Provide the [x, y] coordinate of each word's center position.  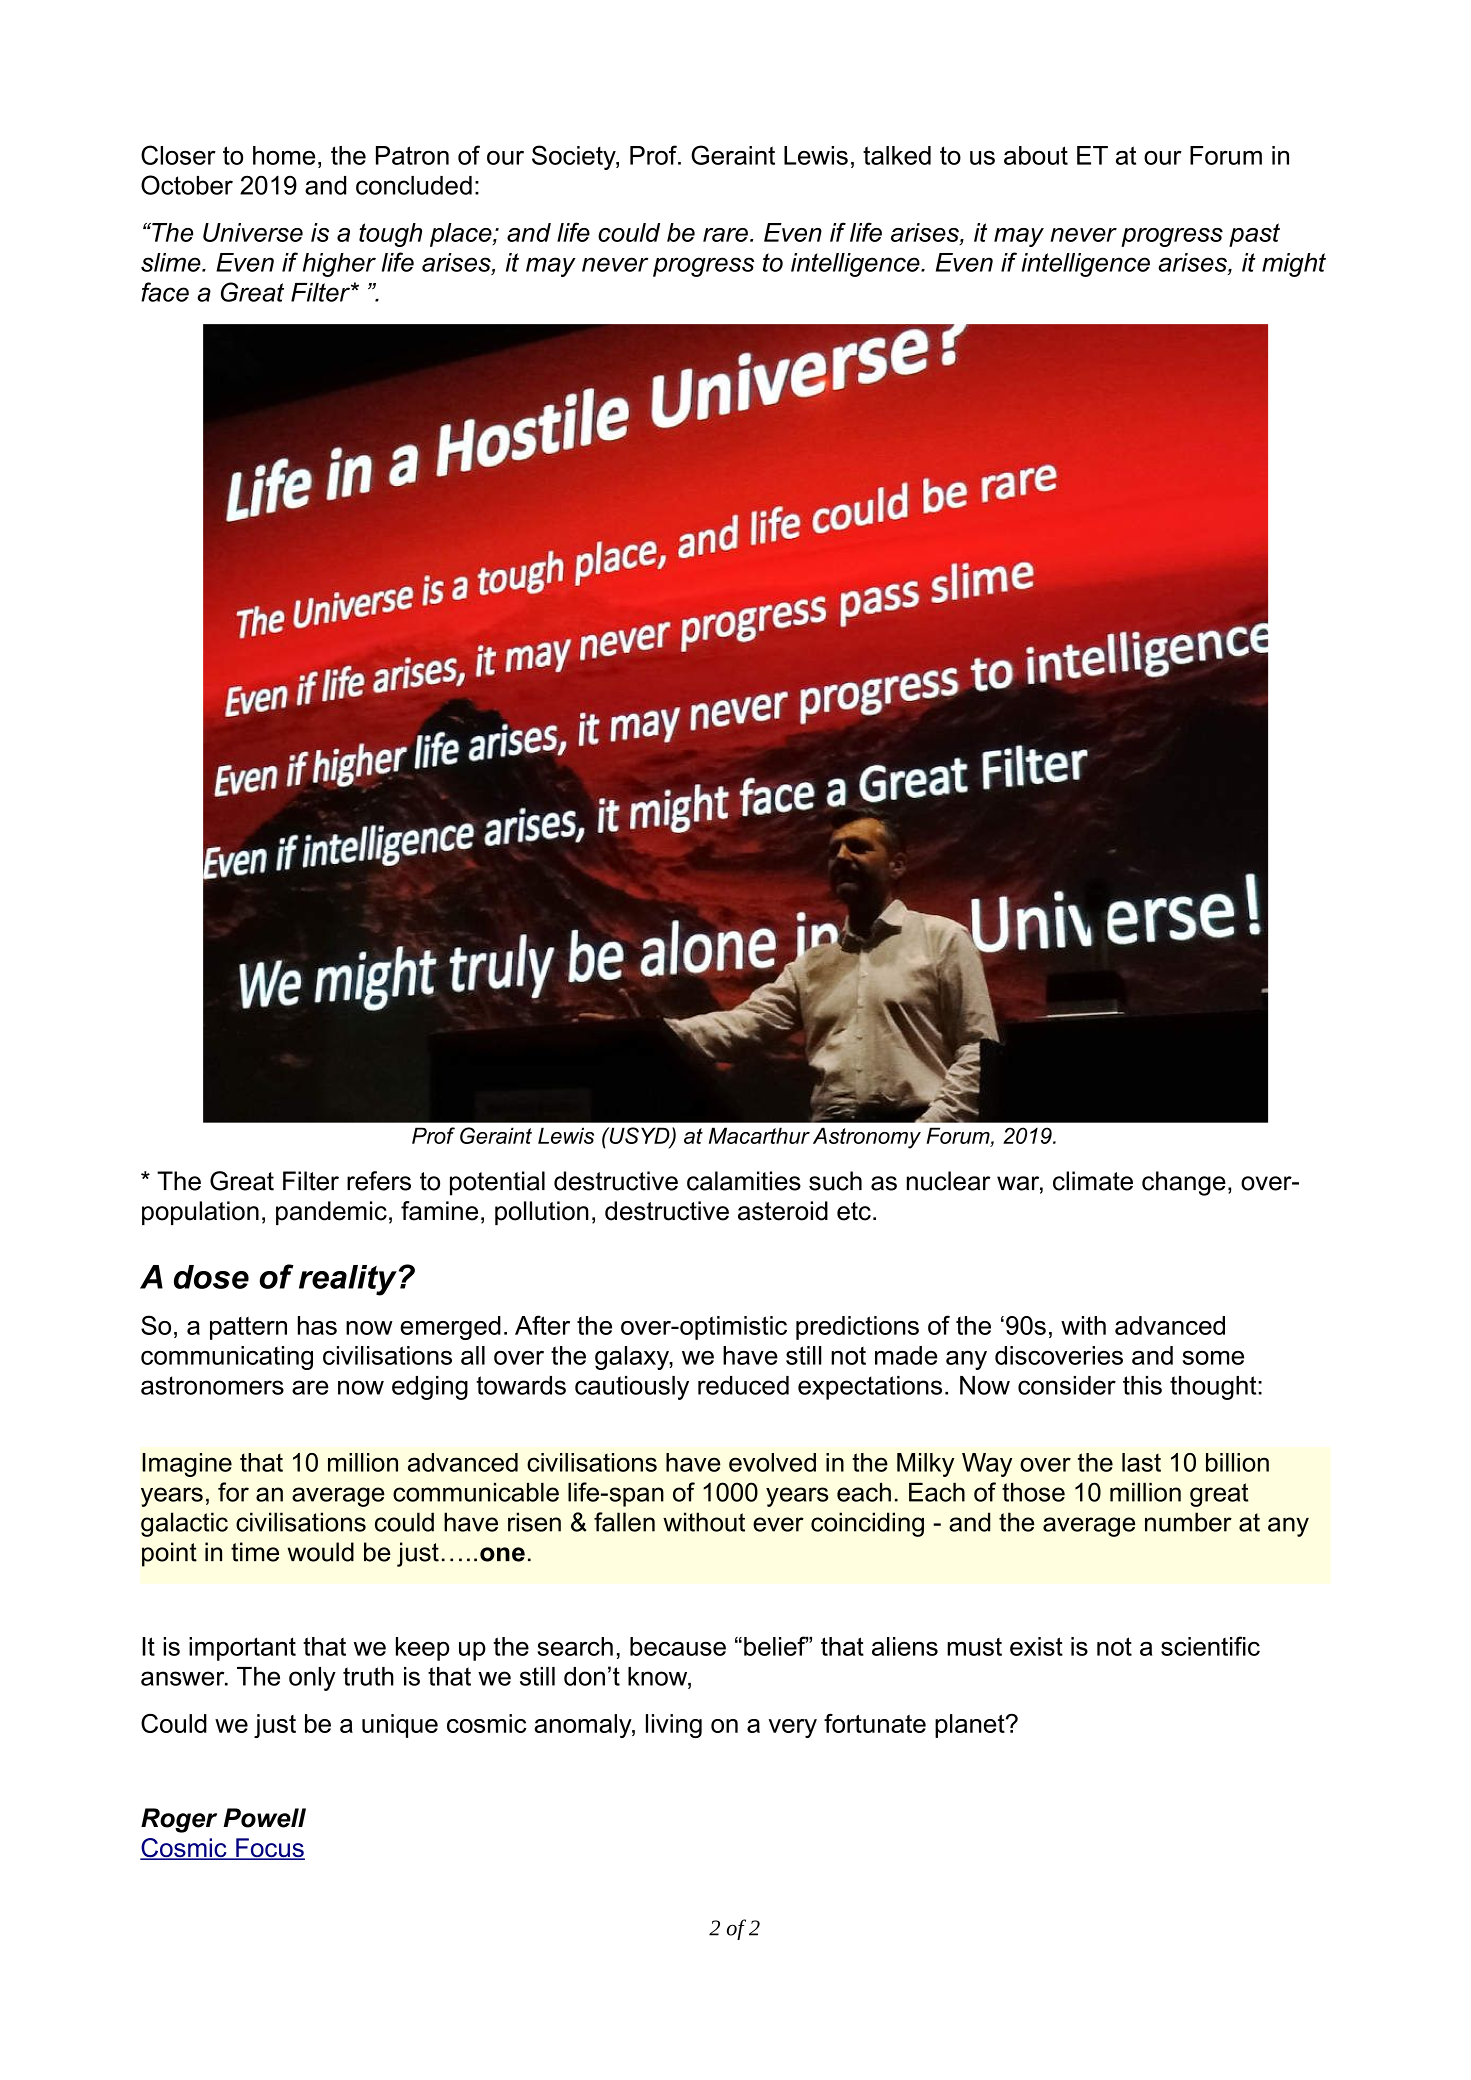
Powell [264, 1818]
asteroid [783, 1211]
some [1213, 1358]
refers [379, 1181]
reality [348, 1280]
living [674, 1726]
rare [725, 235]
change [1184, 1183]
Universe [253, 232]
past [1254, 235]
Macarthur [759, 1135]
